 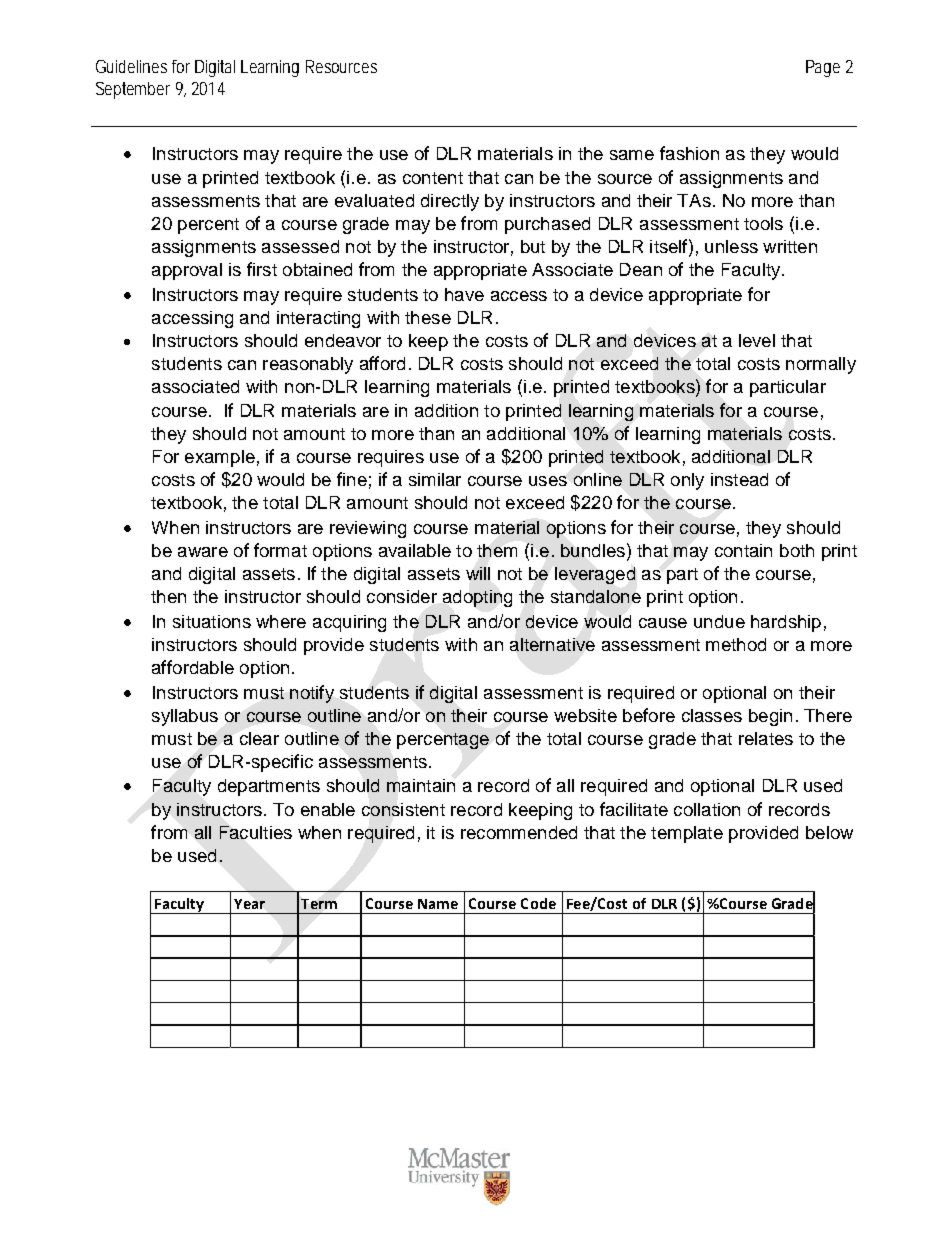 What do you see at coordinates (433, 178) in the document?
I see `content` at bounding box center [433, 178].
